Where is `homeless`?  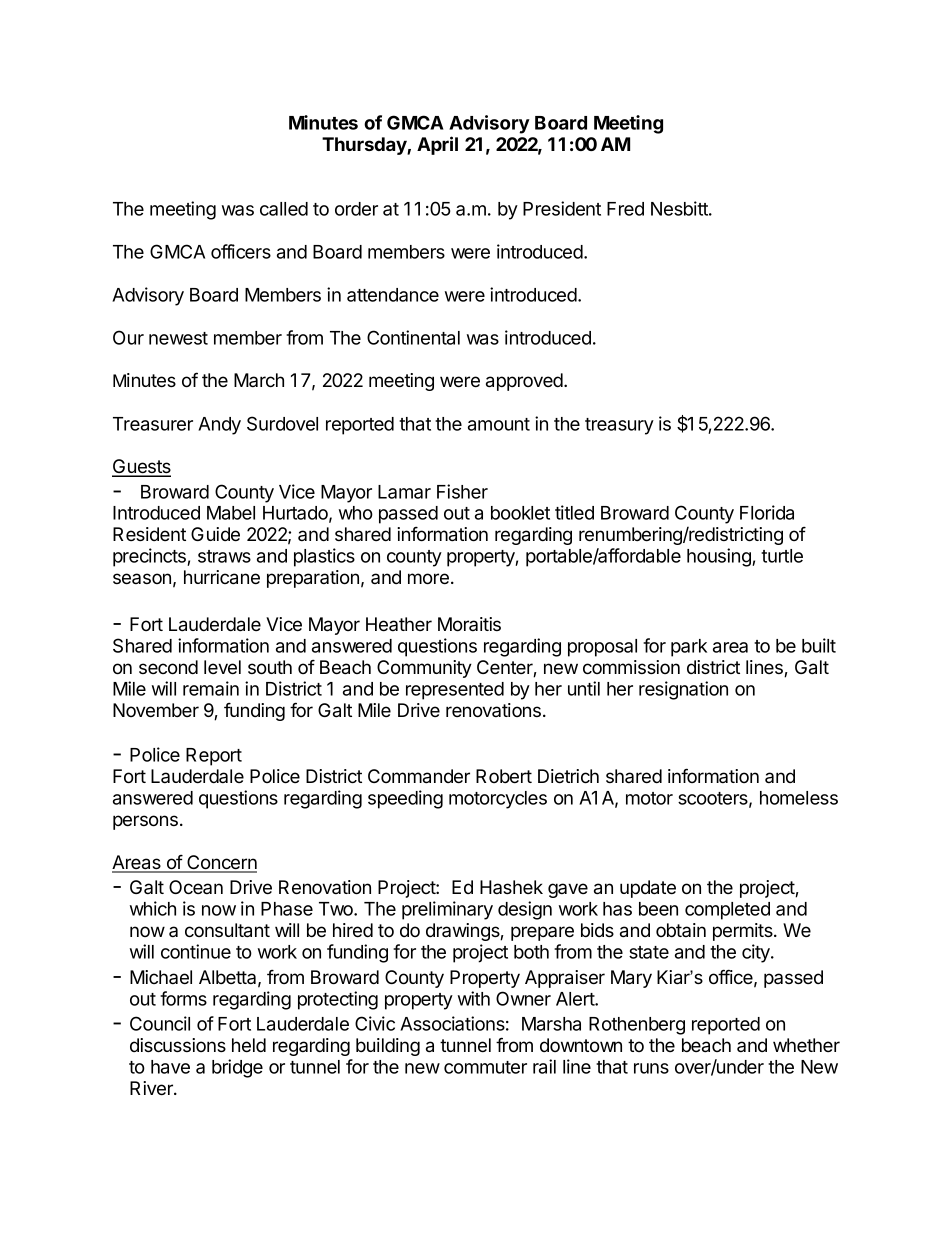 homeless is located at coordinates (799, 798).
